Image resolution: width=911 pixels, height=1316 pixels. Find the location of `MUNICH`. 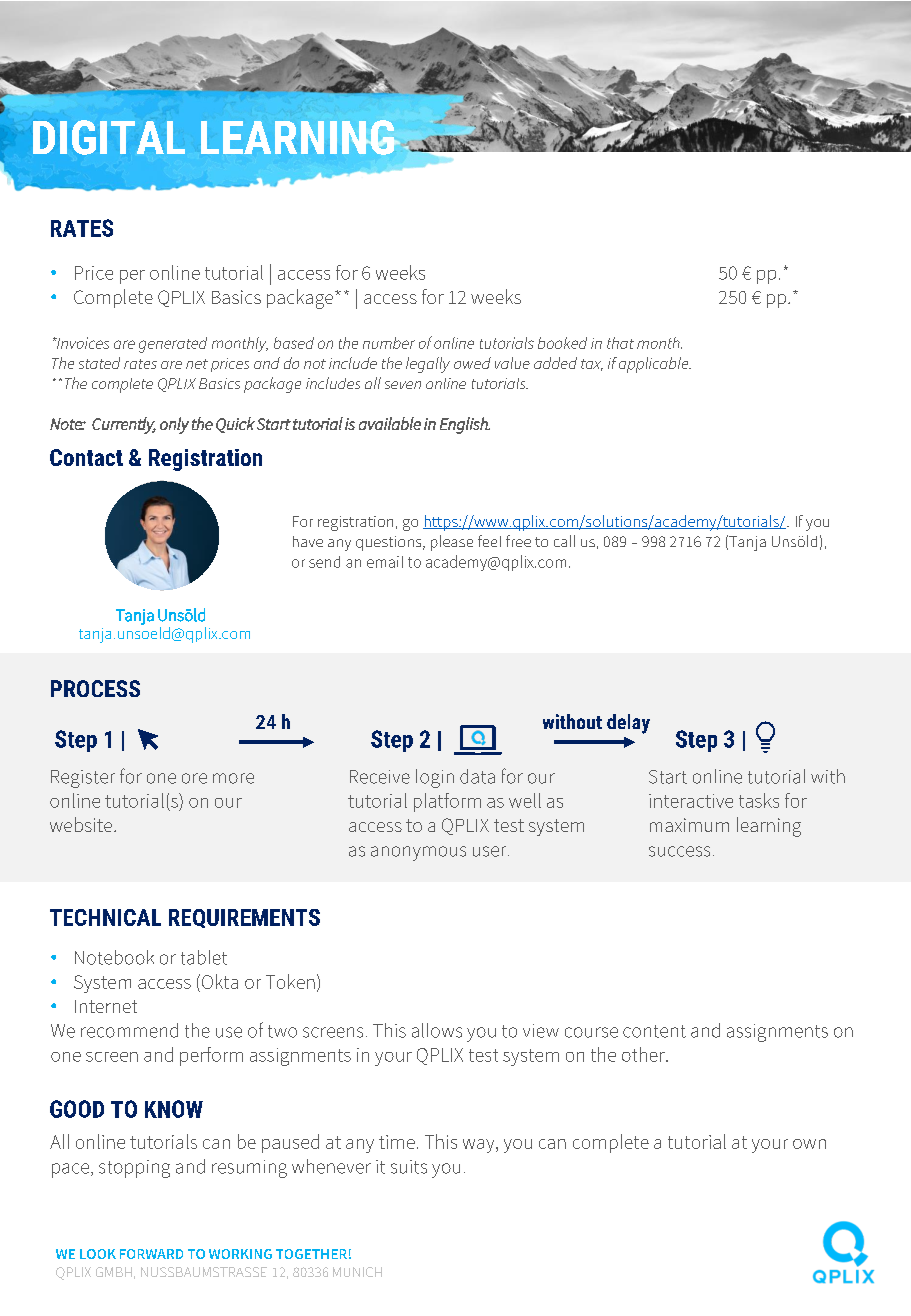

MUNICH is located at coordinates (357, 1272).
